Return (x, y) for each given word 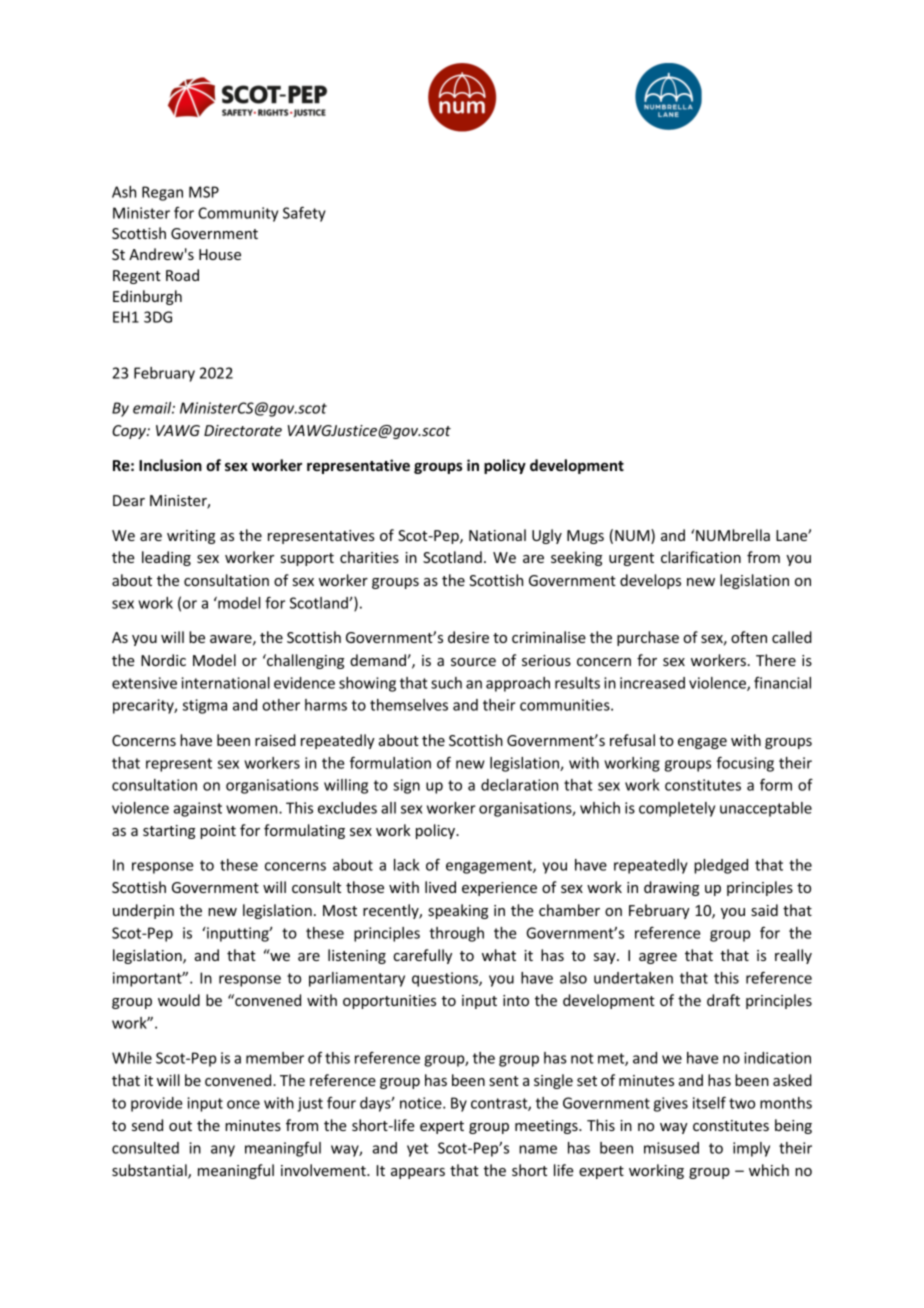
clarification (701, 557)
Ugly (547, 536)
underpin (143, 911)
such (446, 683)
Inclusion (170, 465)
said (764, 910)
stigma (205, 706)
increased (652, 683)
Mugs (585, 537)
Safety (304, 214)
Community (238, 214)
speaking (458, 911)
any (223, 1151)
